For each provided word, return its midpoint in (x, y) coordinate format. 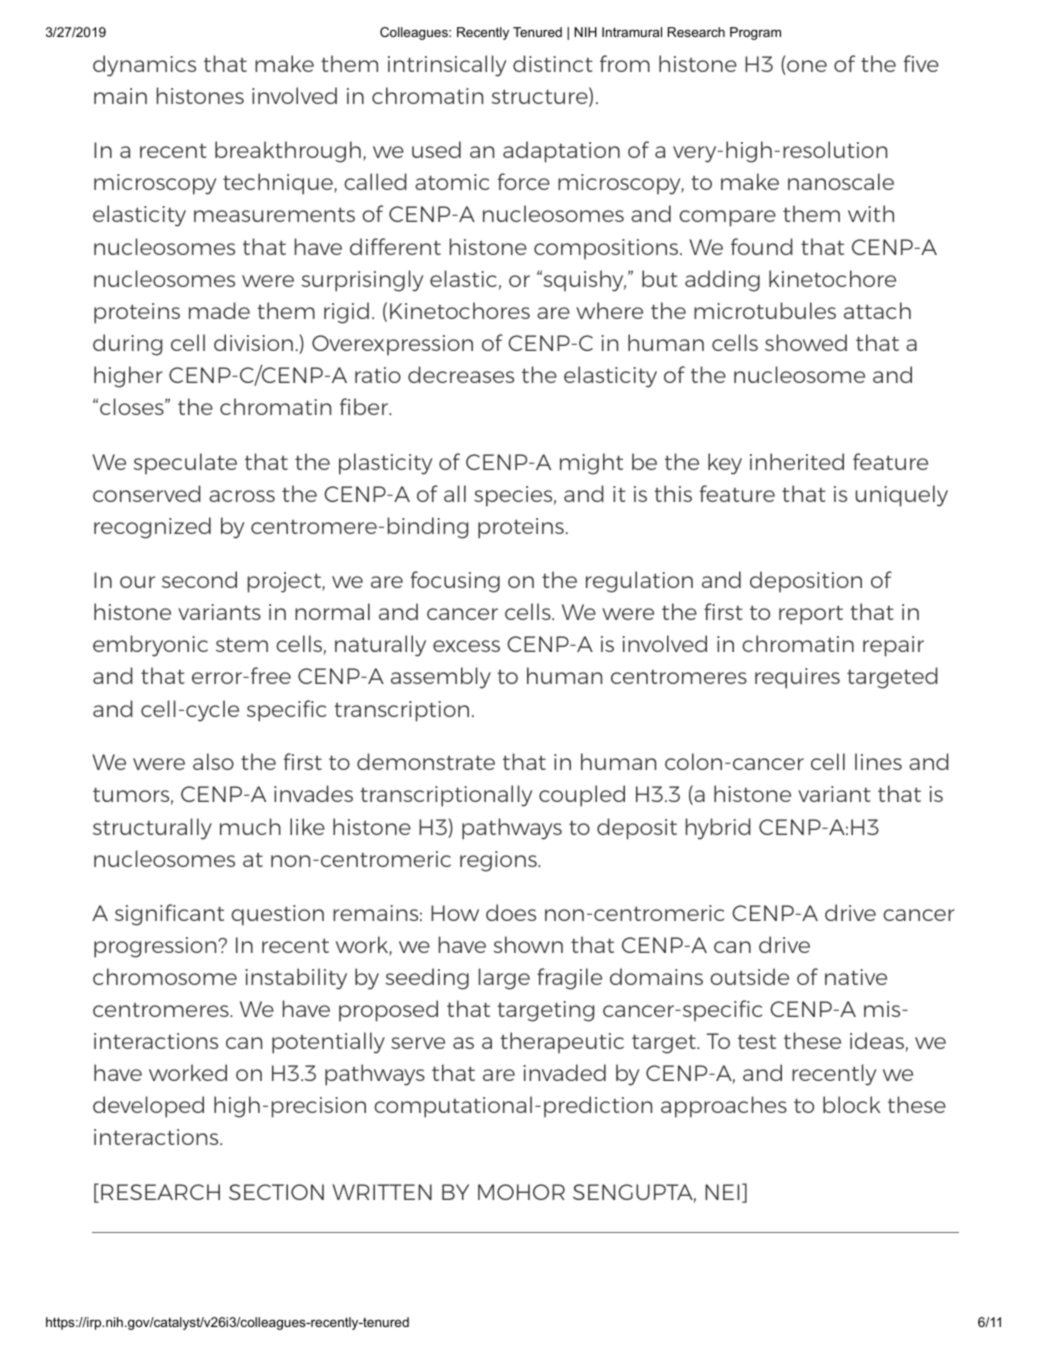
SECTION (276, 1192)
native (856, 977)
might (591, 464)
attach (877, 310)
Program (755, 33)
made (219, 310)
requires (797, 678)
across (242, 496)
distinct (553, 63)
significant (169, 915)
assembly (441, 678)
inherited (797, 461)
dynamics (144, 66)
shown (528, 944)
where (609, 310)
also (213, 761)
